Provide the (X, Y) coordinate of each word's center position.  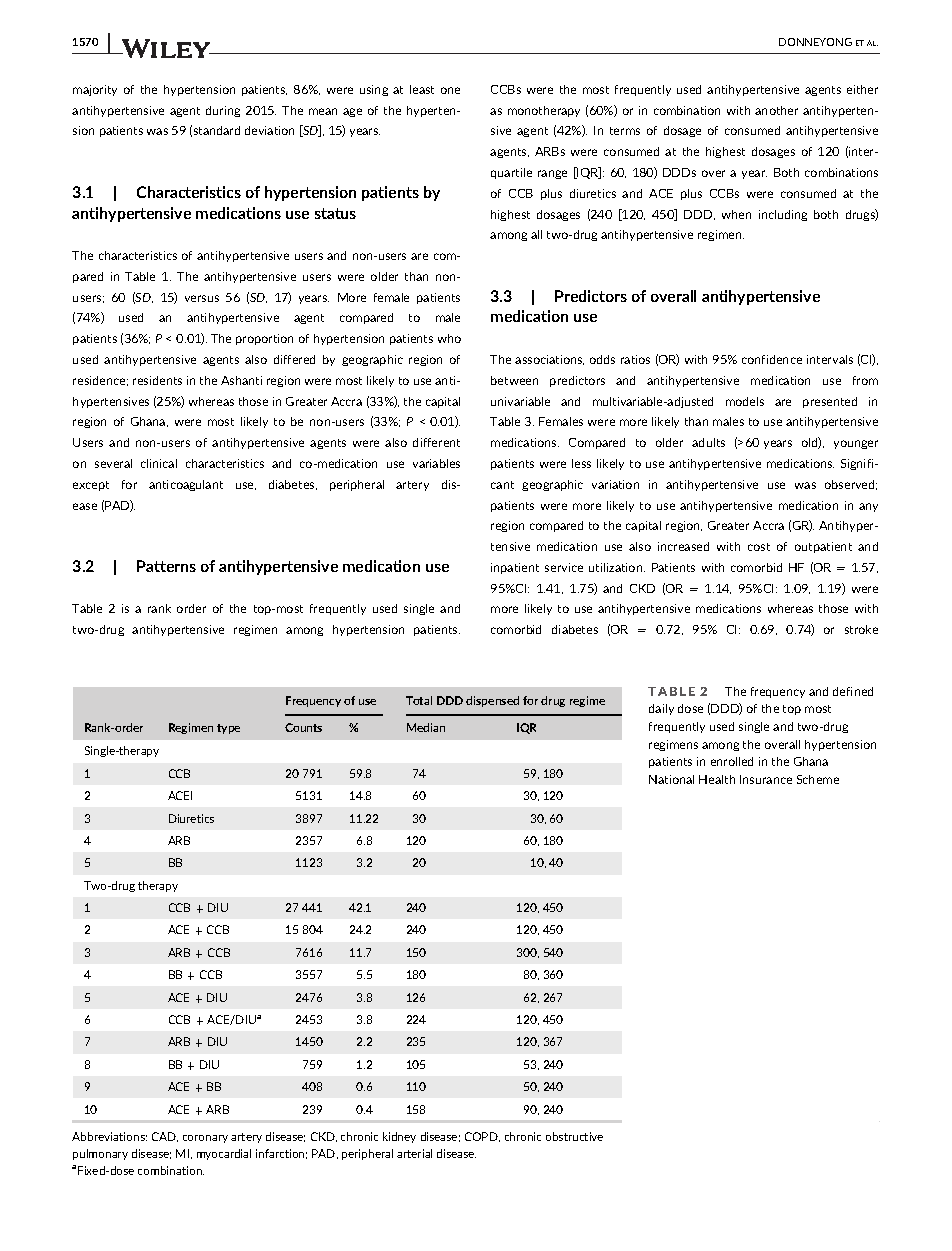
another (776, 110)
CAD (165, 1137)
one (450, 90)
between (514, 380)
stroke (861, 629)
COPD (482, 1137)
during (223, 111)
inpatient (515, 568)
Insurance (766, 779)
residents (157, 380)
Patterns (166, 566)
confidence (772, 359)
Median (426, 727)
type (228, 729)
